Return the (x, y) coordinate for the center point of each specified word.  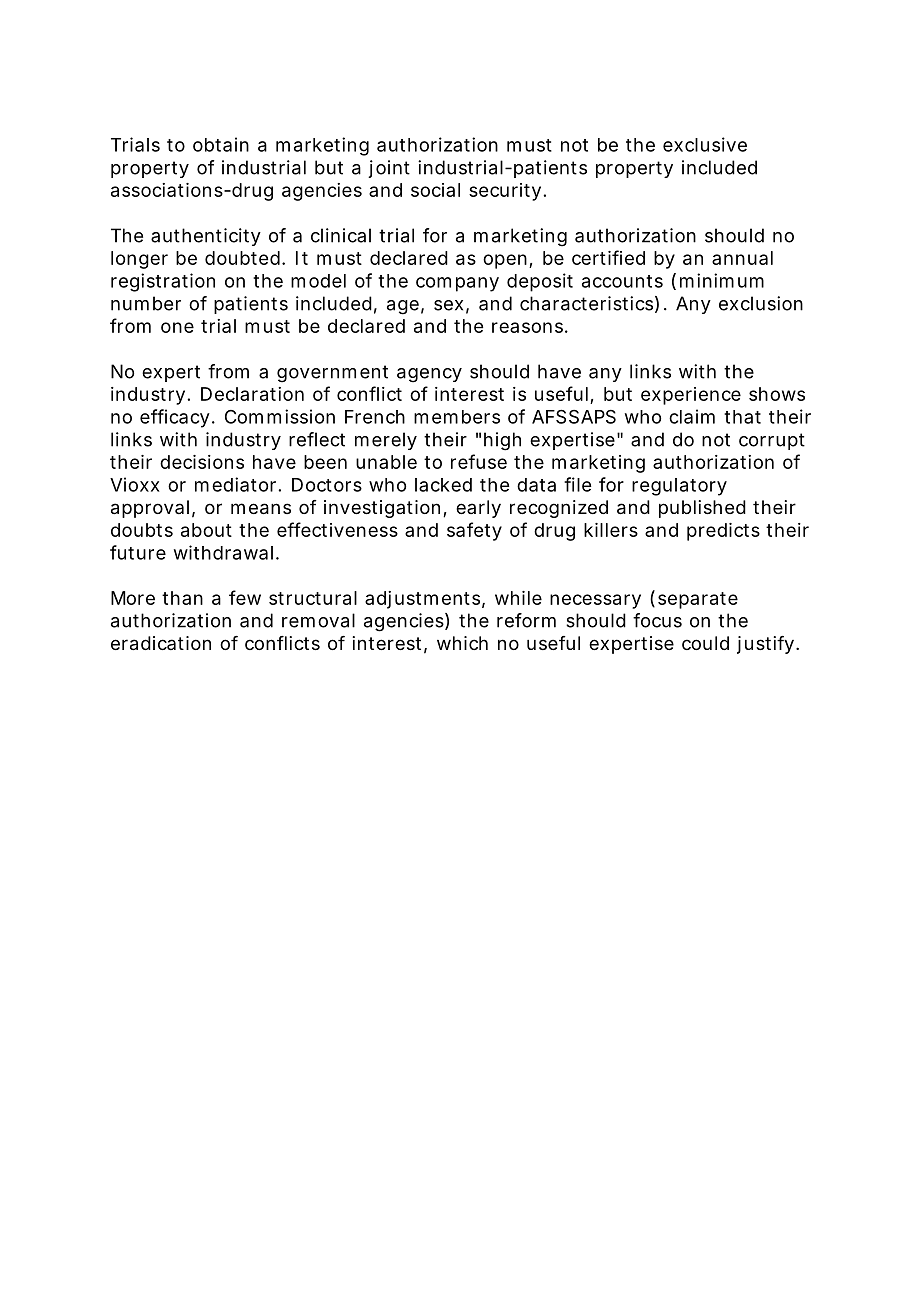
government (332, 374)
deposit (540, 282)
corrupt (772, 441)
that (742, 417)
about (206, 530)
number (146, 303)
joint (389, 169)
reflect (317, 439)
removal (318, 620)
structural (313, 598)
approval (150, 509)
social (435, 190)
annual (742, 258)
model (318, 281)
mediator (235, 484)
